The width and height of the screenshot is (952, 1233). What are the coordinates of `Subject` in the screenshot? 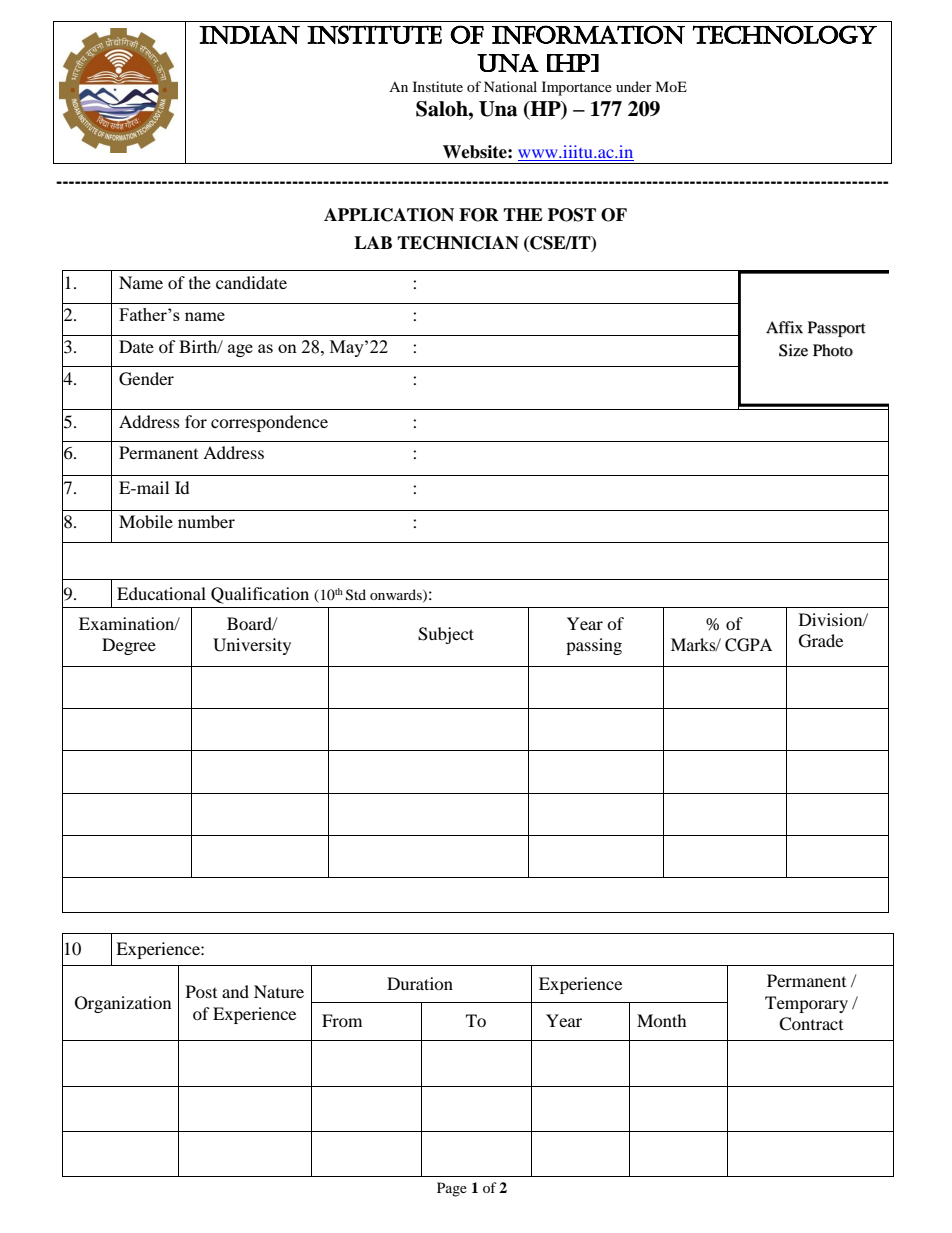 It's located at (446, 635).
